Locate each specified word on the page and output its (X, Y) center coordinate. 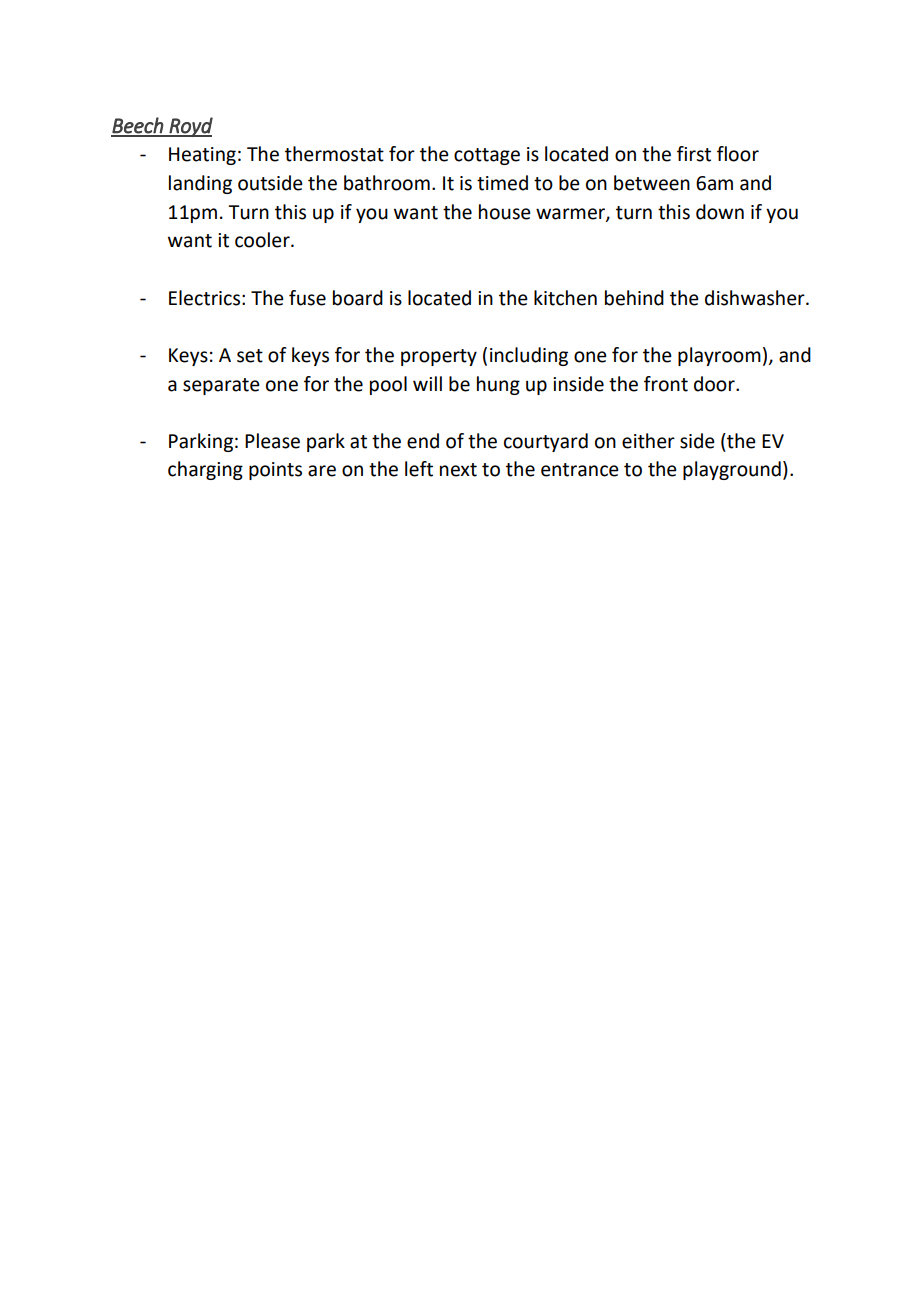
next (458, 470)
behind (634, 298)
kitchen (565, 298)
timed (502, 183)
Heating (202, 156)
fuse (307, 298)
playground (732, 470)
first (694, 154)
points (275, 471)
